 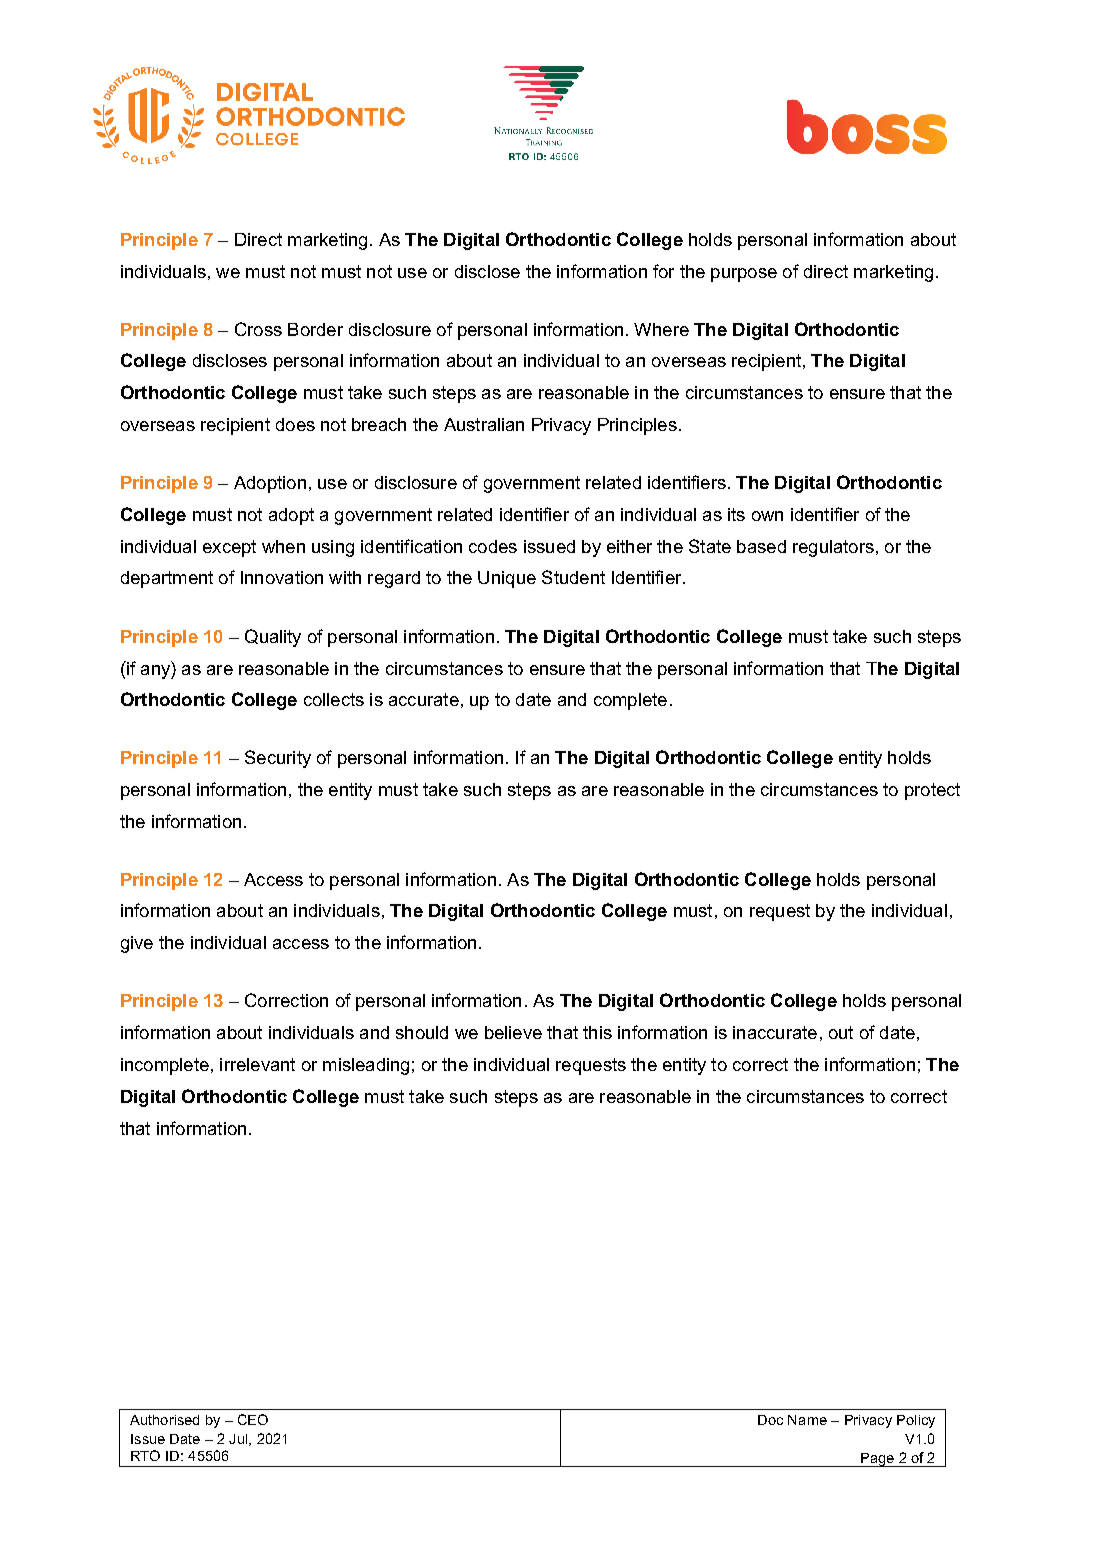 I want to click on purpose, so click(x=744, y=275).
